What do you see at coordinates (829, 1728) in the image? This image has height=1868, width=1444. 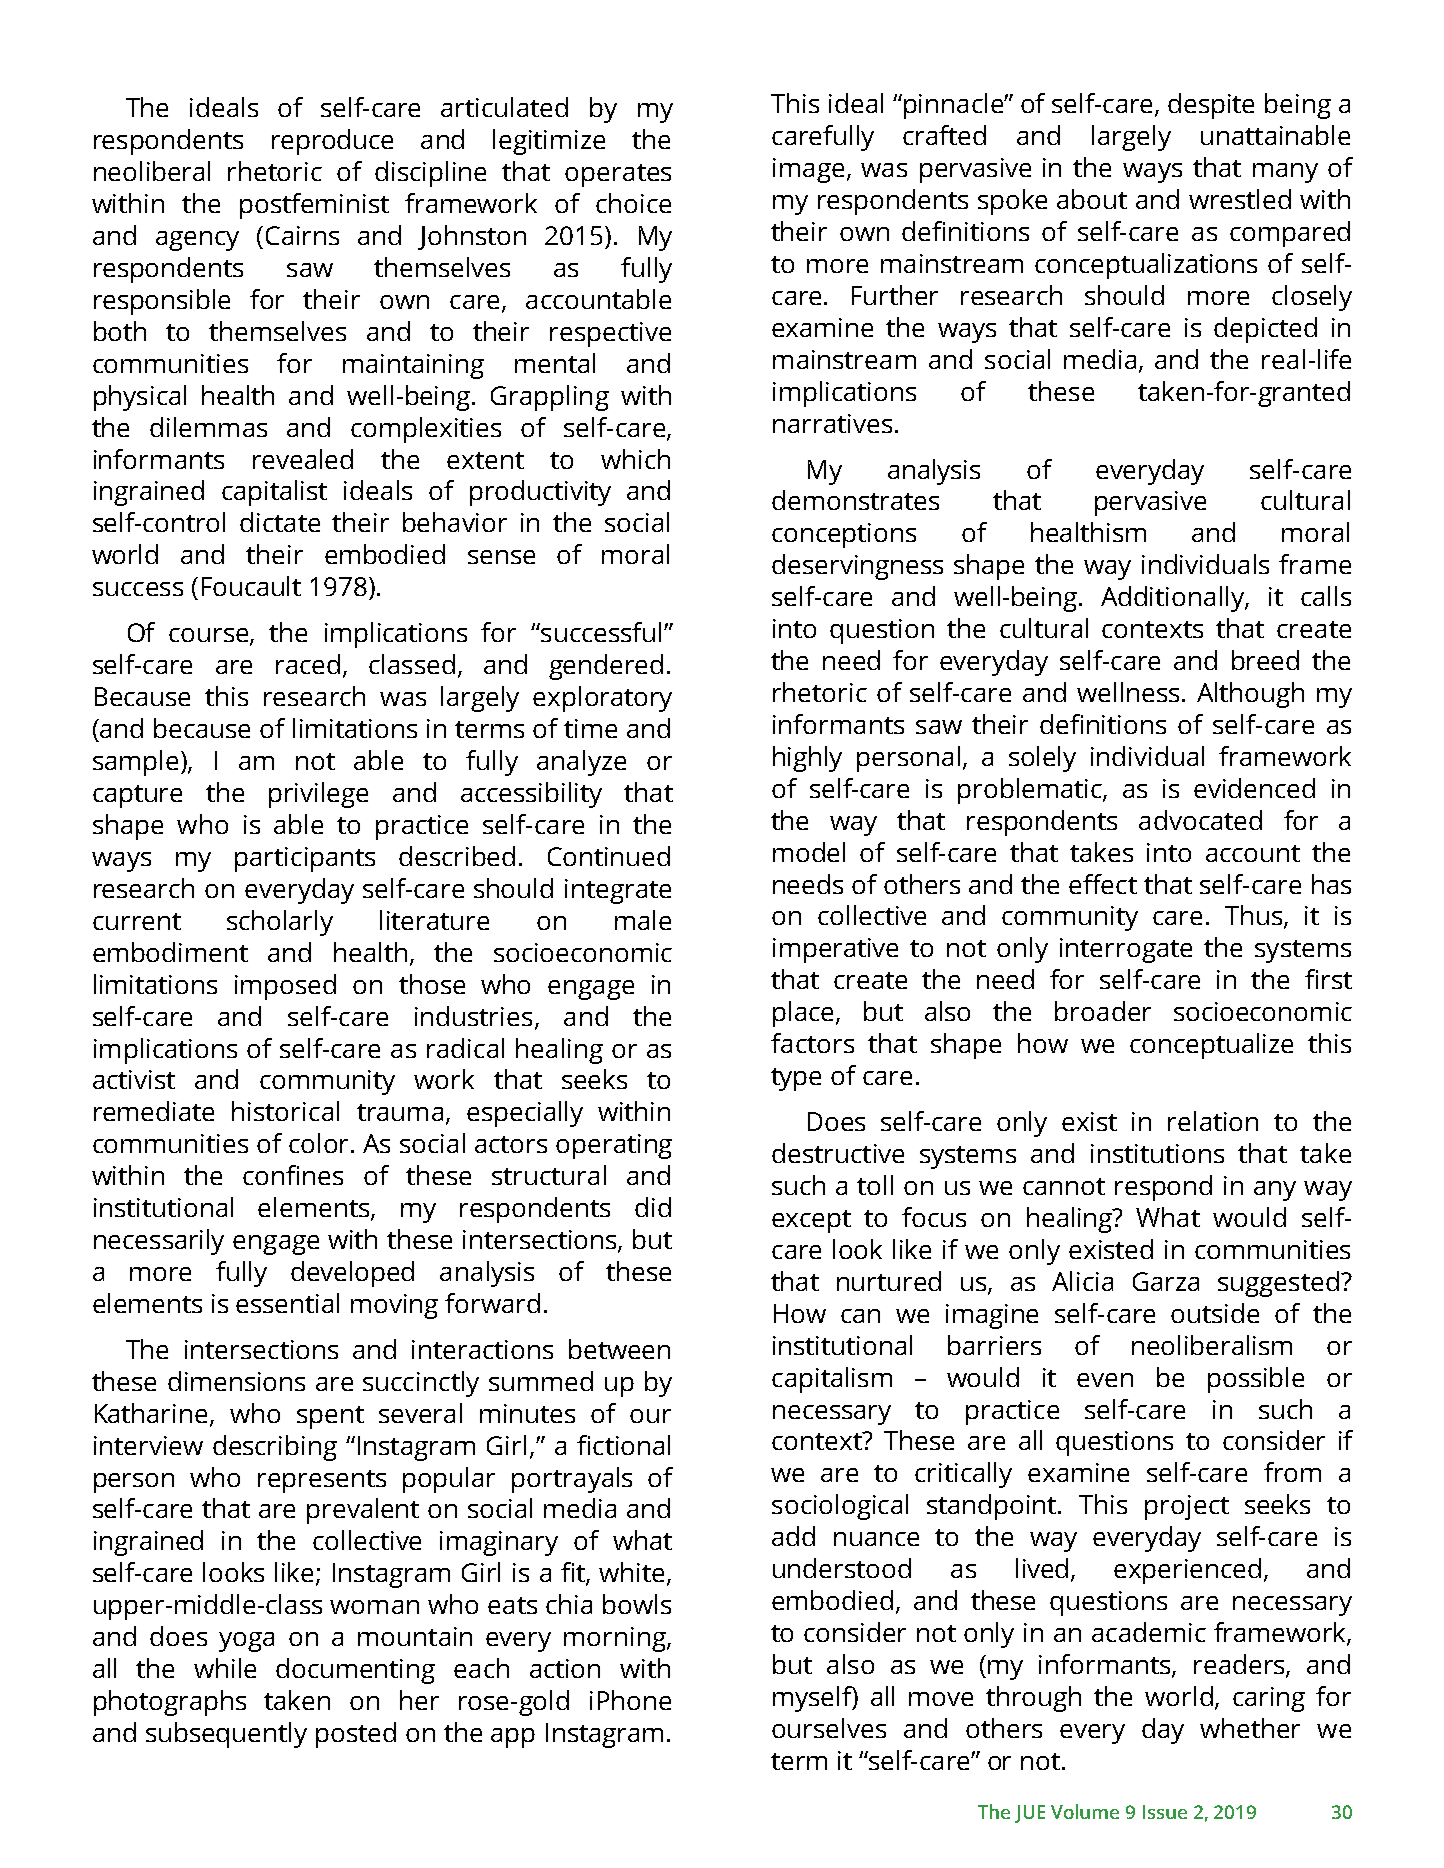 I see `ourselves` at bounding box center [829, 1728].
